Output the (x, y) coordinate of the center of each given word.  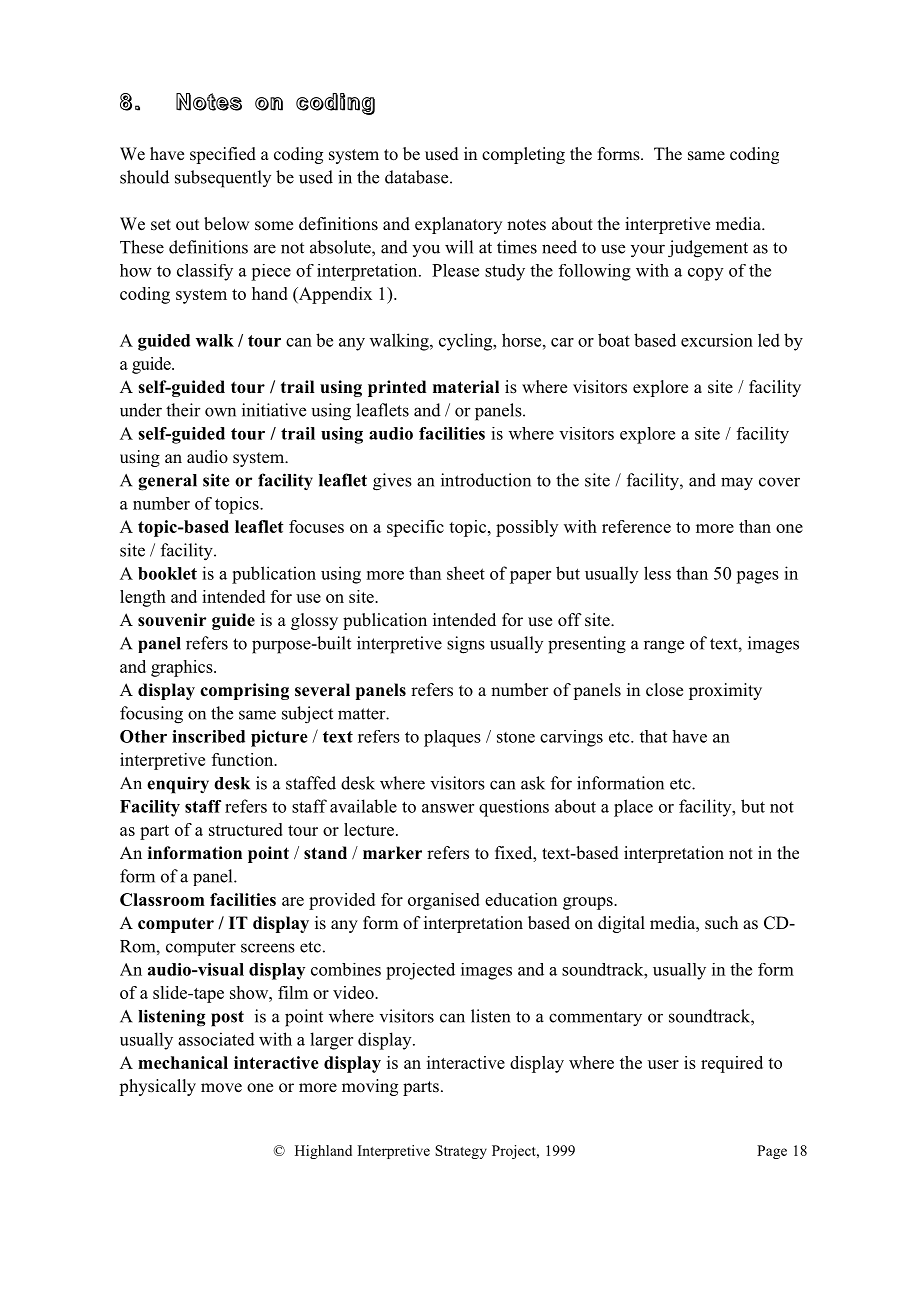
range (664, 647)
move (221, 1088)
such (721, 923)
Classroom (162, 899)
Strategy (461, 1152)
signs (466, 645)
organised (444, 901)
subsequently (223, 179)
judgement (708, 249)
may (737, 484)
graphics (183, 668)
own (220, 412)
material (466, 387)
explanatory (458, 225)
